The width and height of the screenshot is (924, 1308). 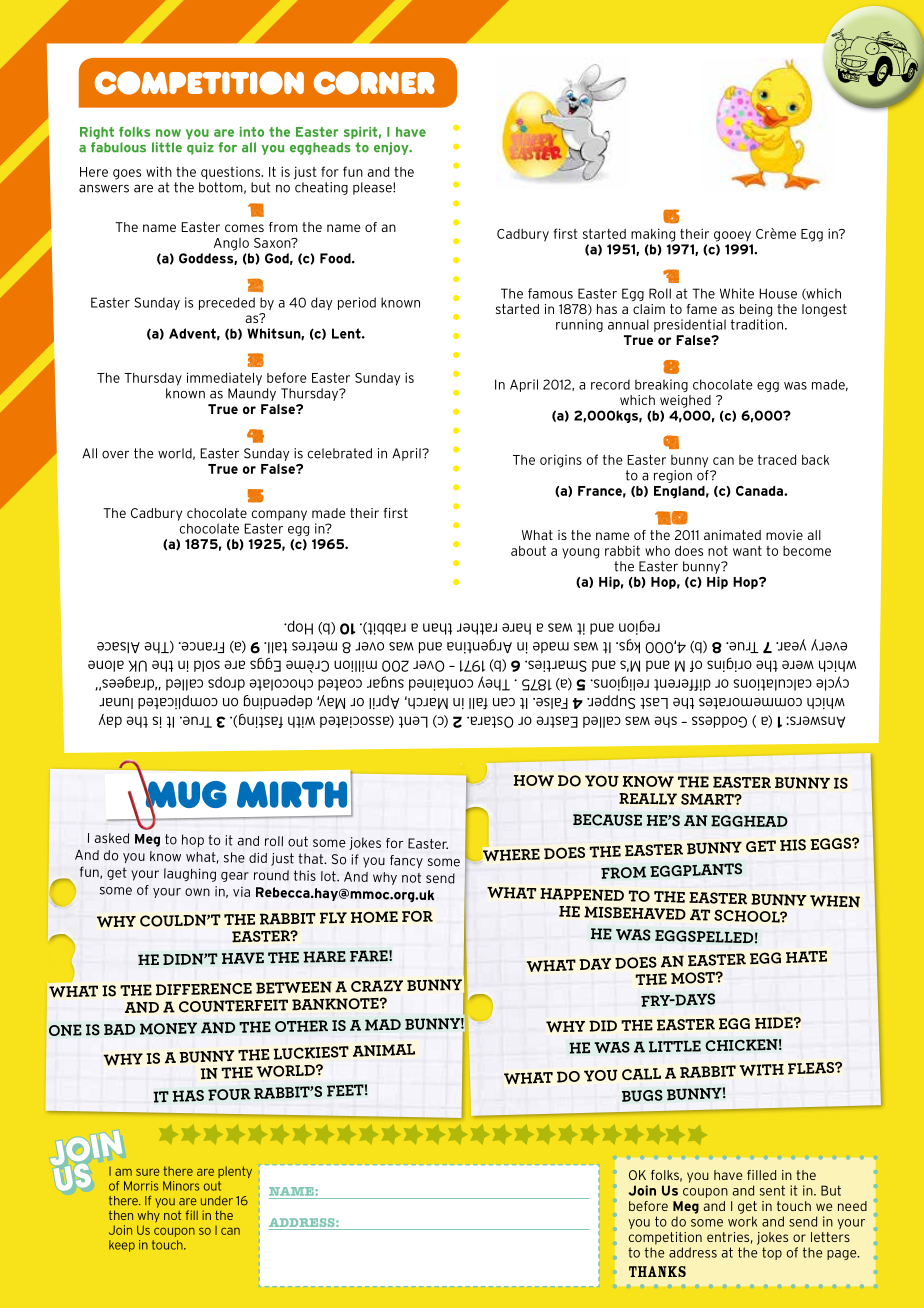 I want to click on HOW, so click(x=534, y=780).
